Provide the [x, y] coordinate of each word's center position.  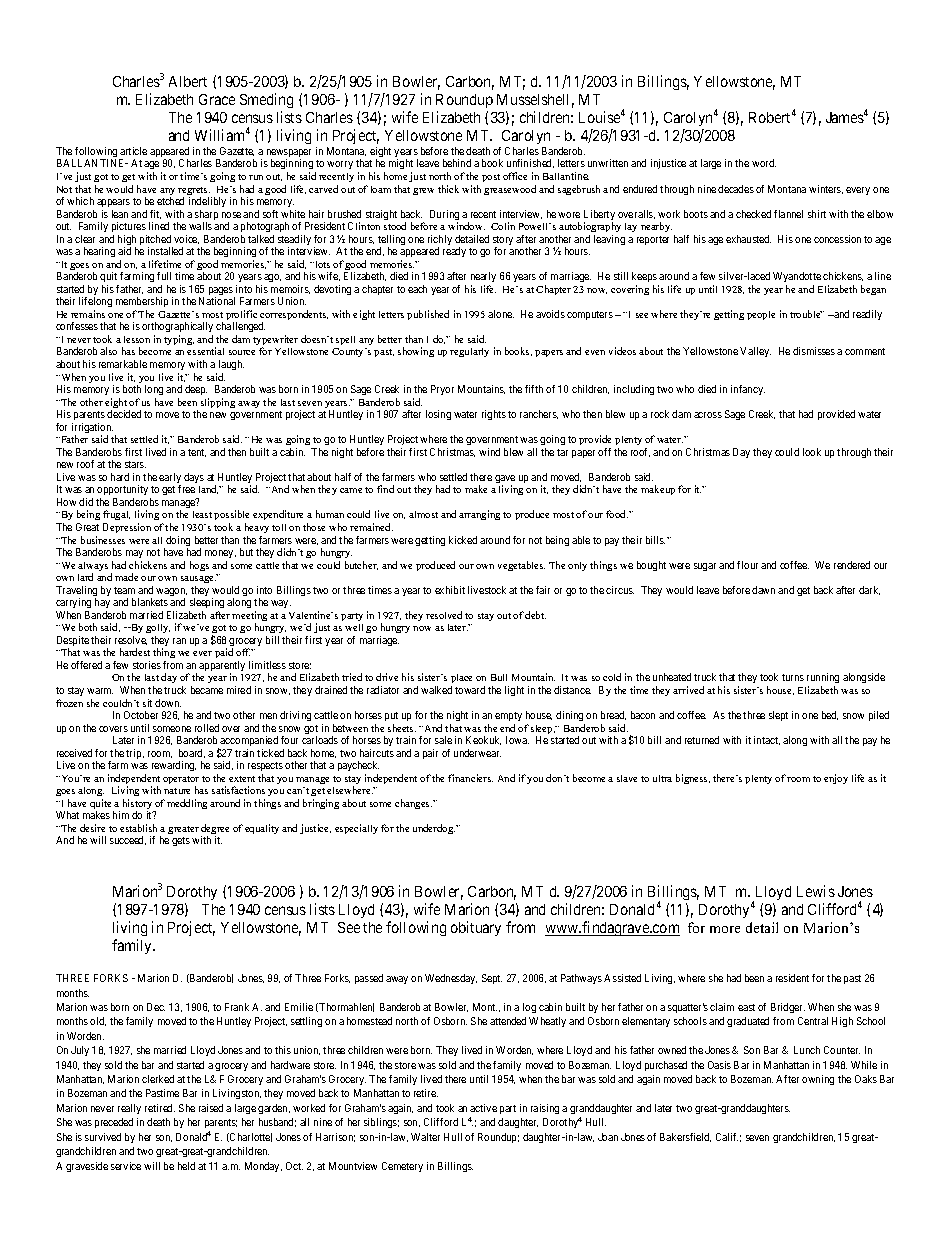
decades [736, 189]
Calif [727, 1137]
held [186, 1166]
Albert [188, 81]
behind [457, 163]
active [483, 1108]
